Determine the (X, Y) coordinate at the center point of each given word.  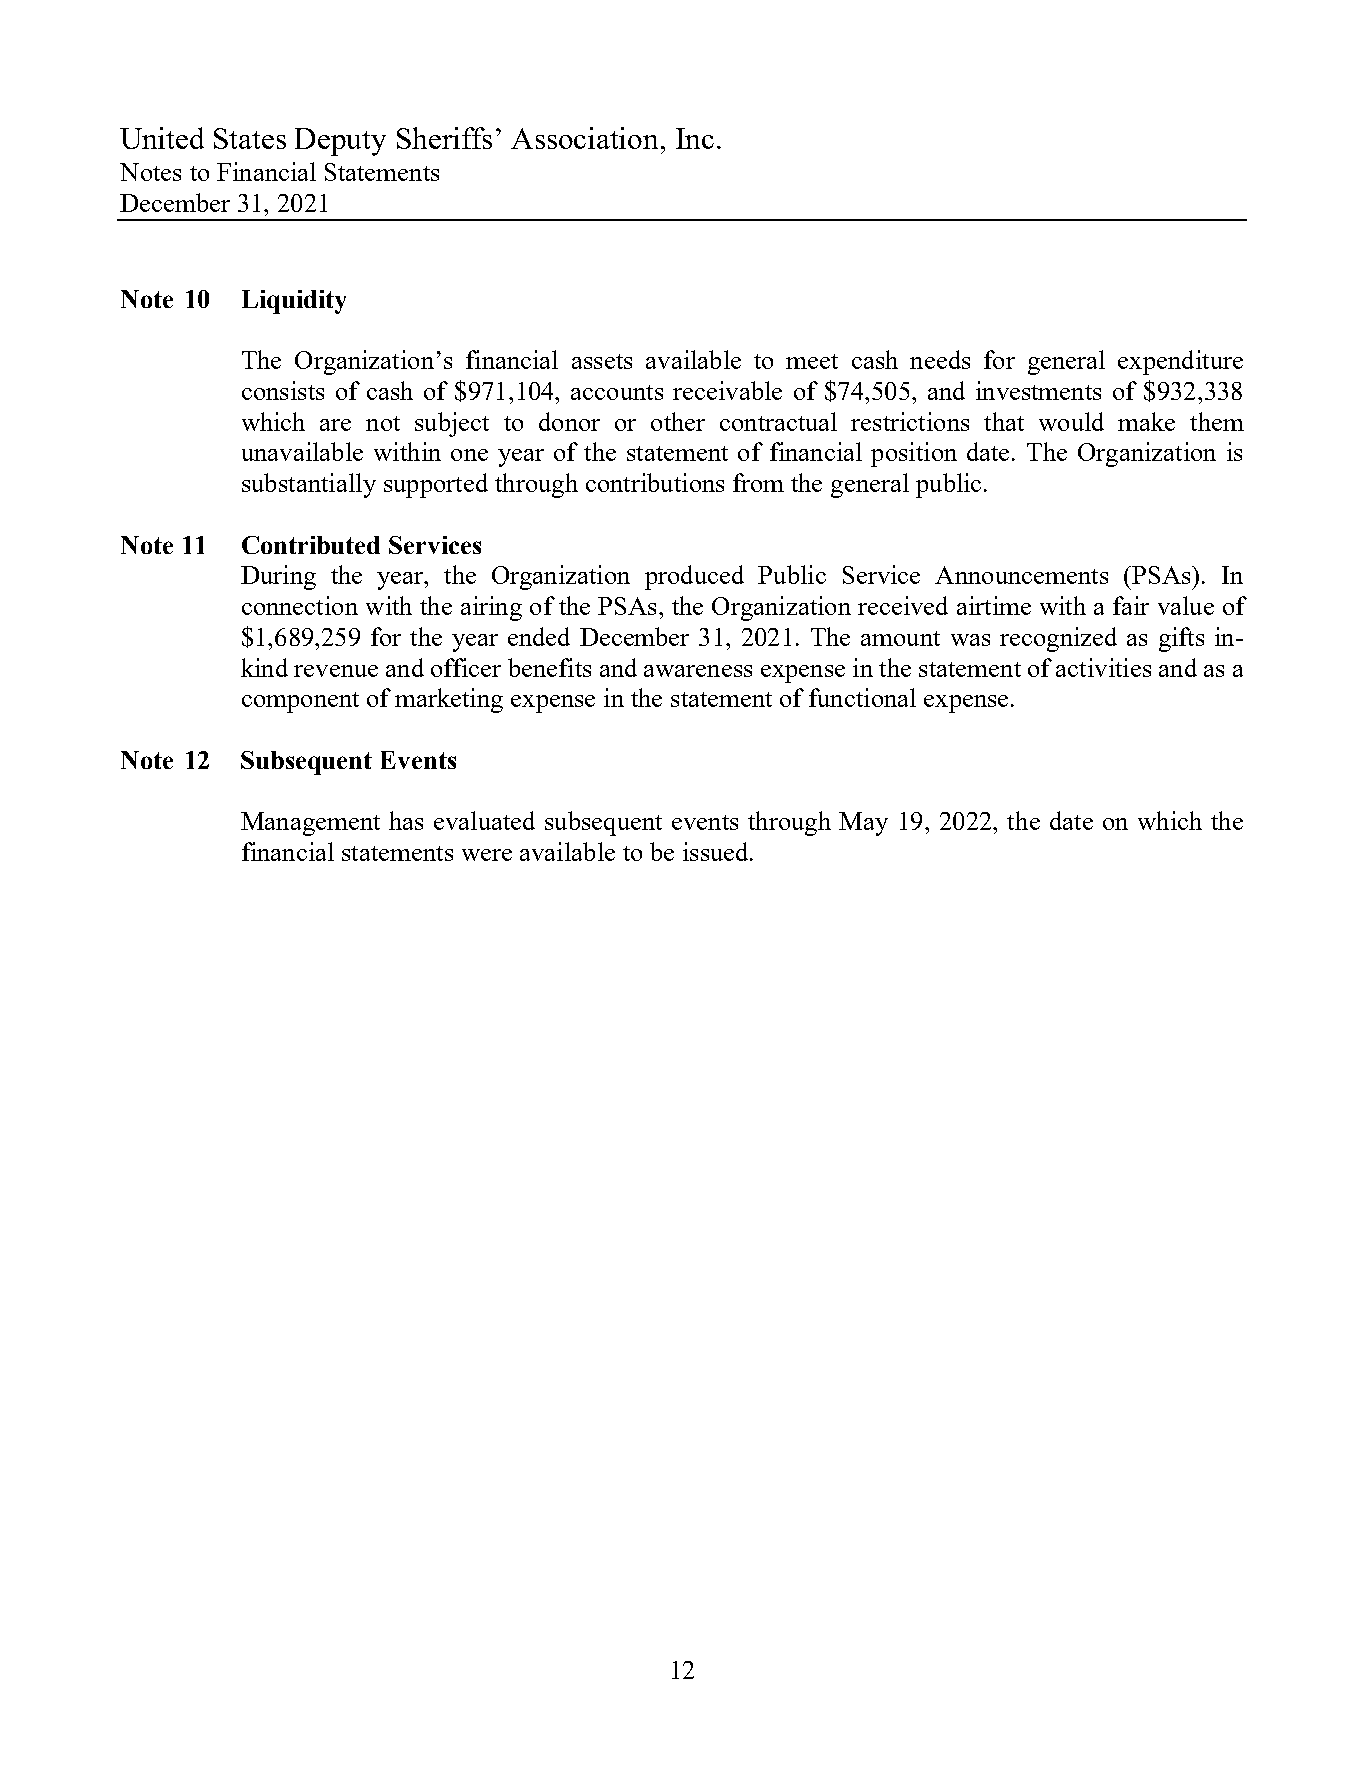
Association (586, 138)
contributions (655, 482)
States (250, 138)
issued (717, 851)
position (914, 454)
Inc (695, 138)
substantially (309, 485)
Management (310, 824)
